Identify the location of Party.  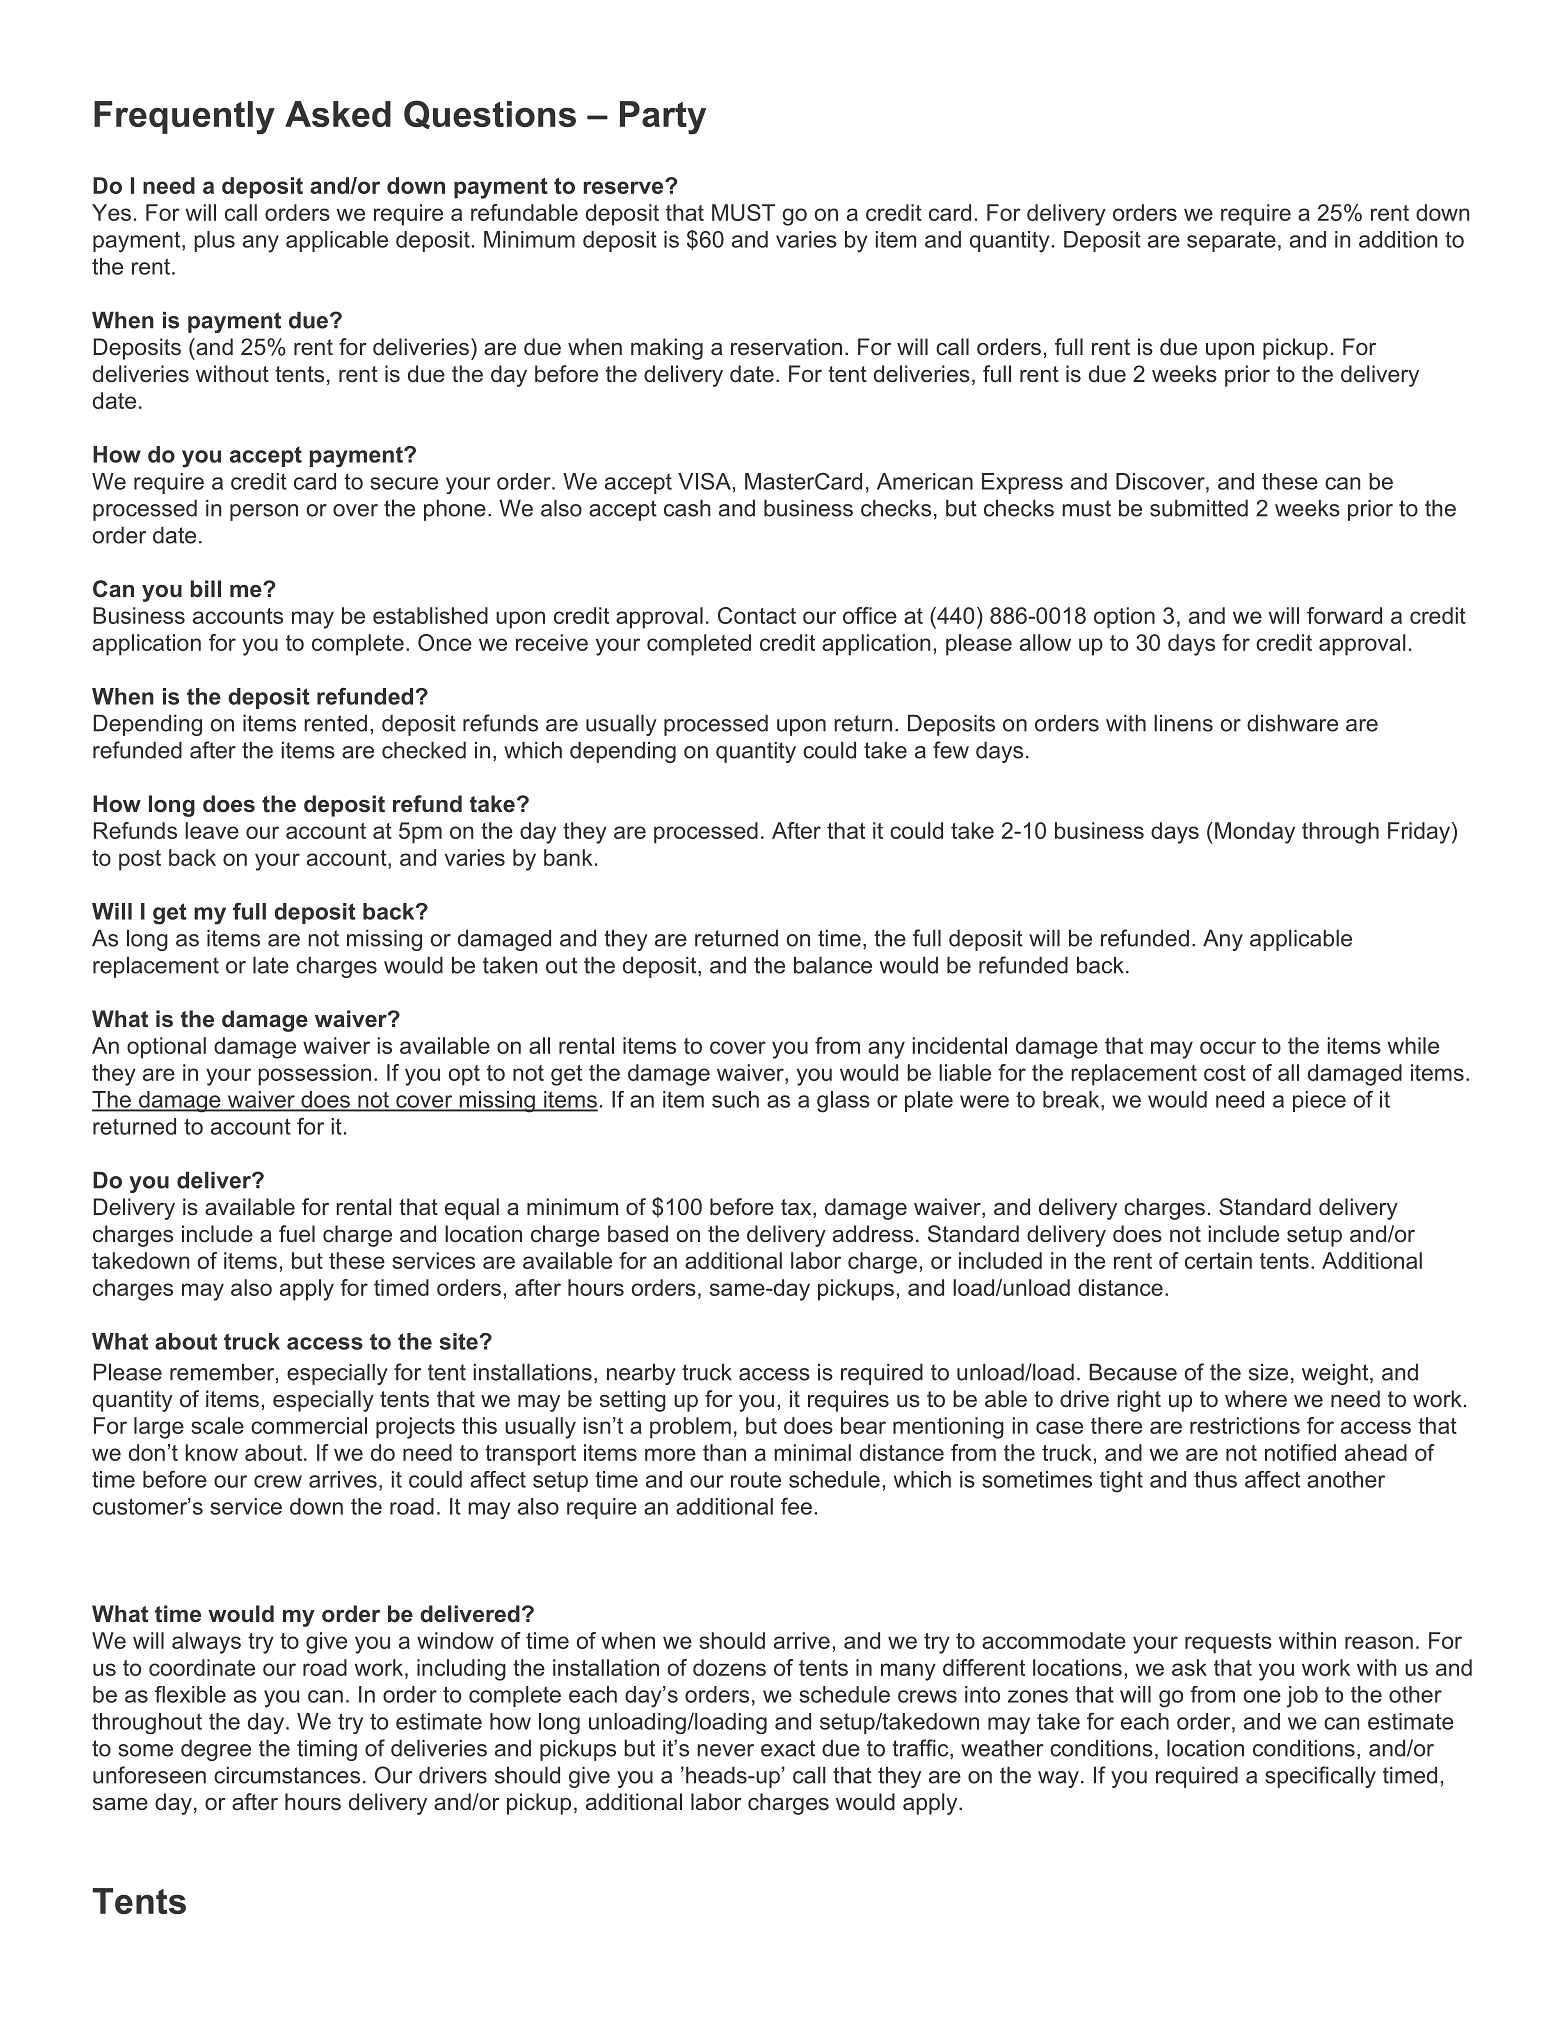
(663, 118).
